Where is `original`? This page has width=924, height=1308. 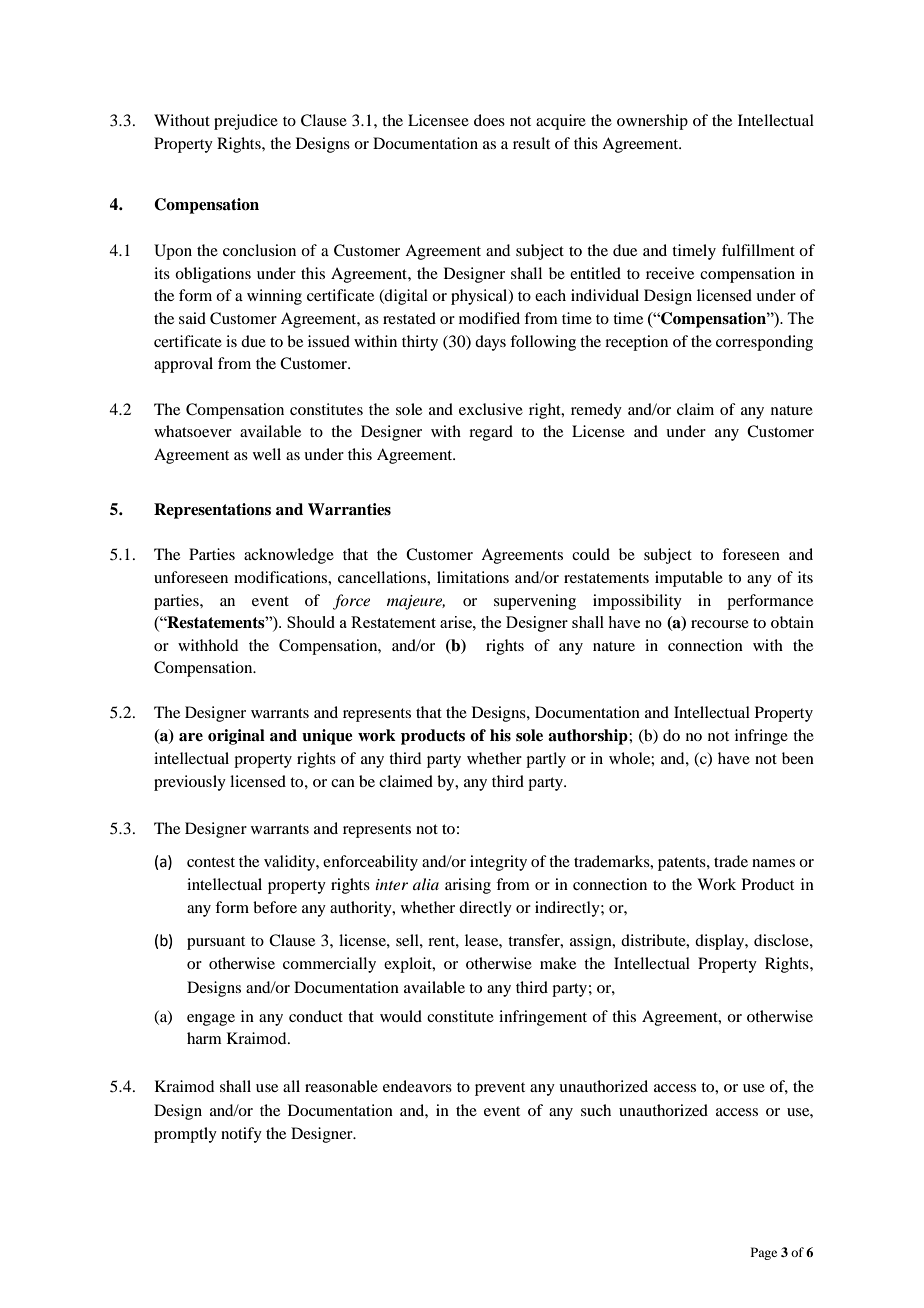 original is located at coordinates (236, 737).
